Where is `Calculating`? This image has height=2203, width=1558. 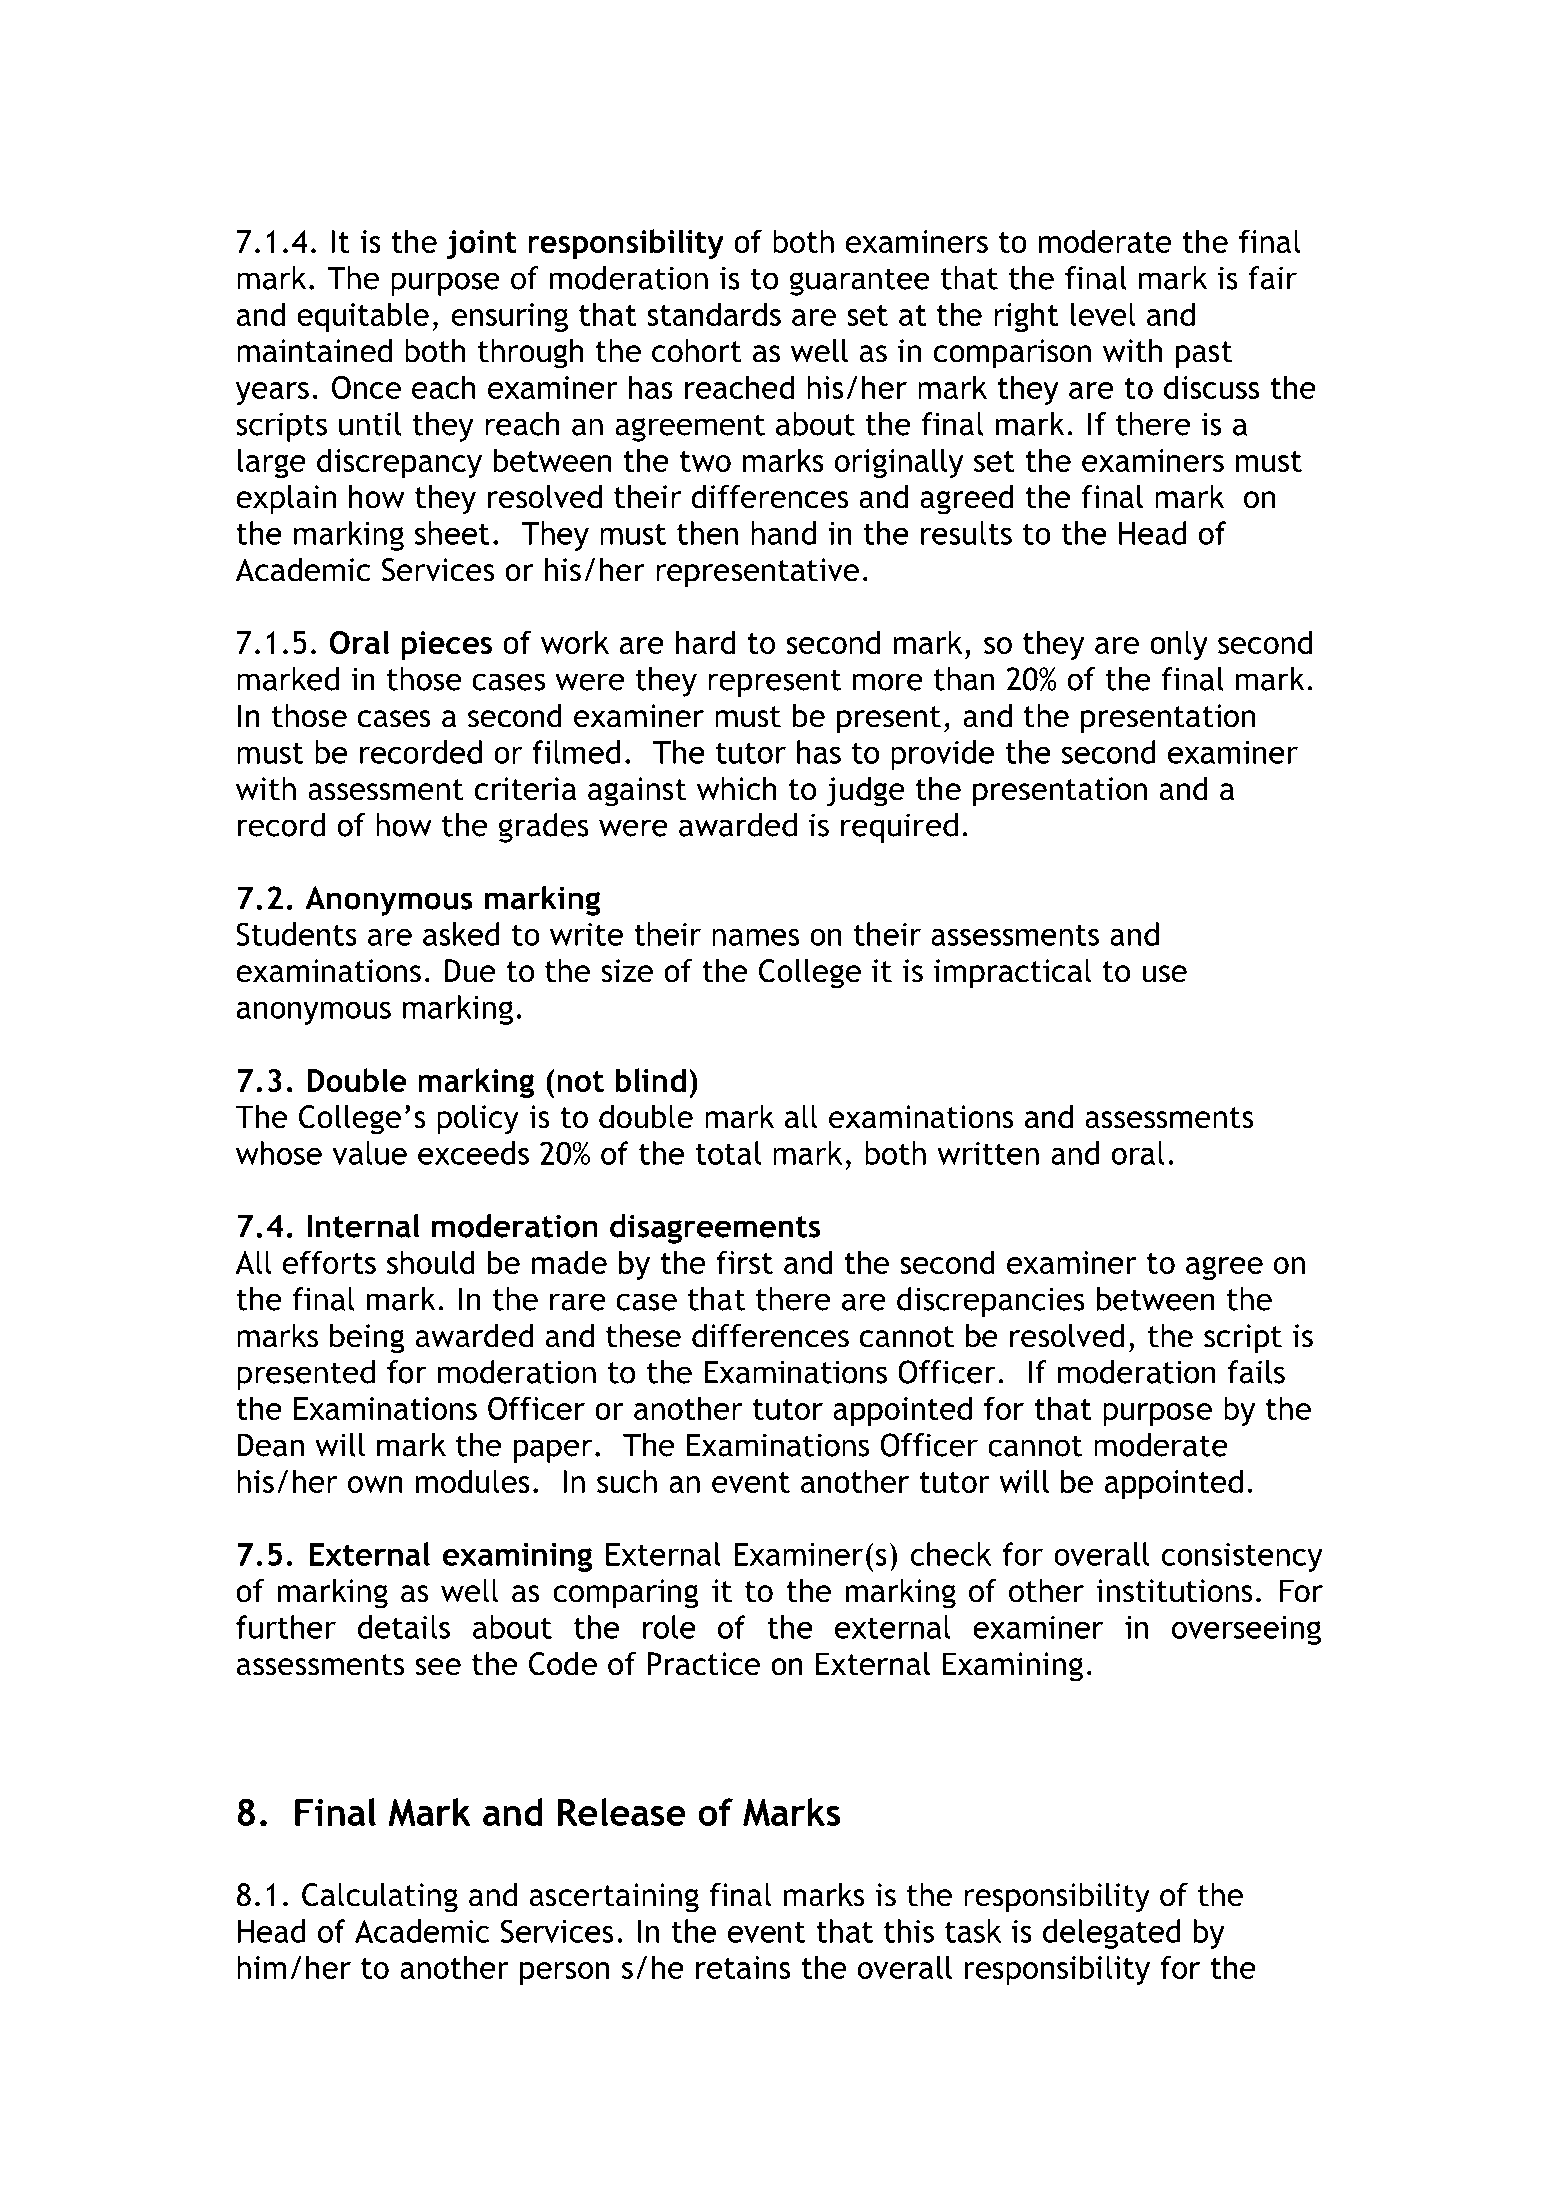 Calculating is located at coordinates (380, 1898).
